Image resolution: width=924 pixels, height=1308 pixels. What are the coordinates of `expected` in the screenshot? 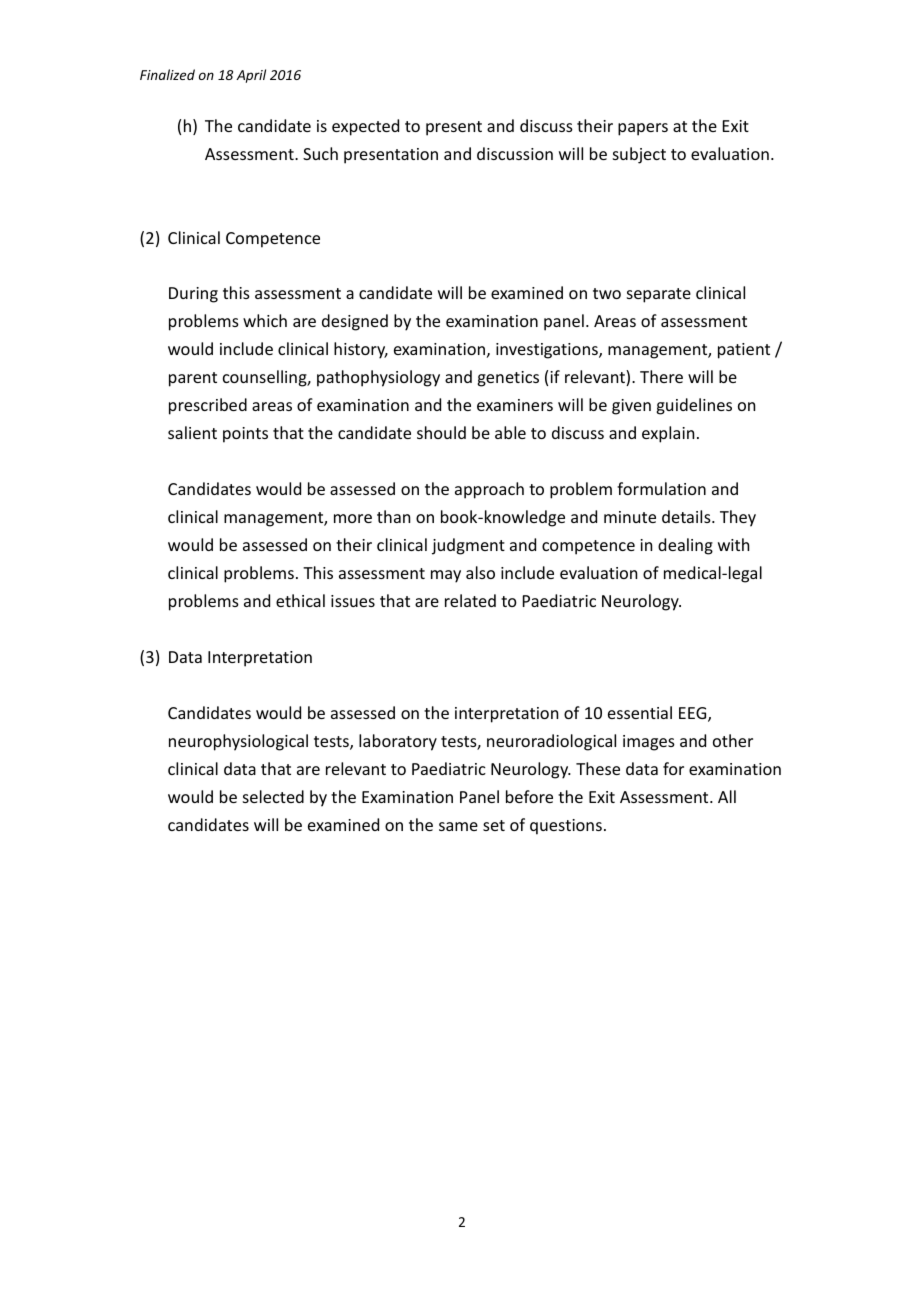 It's located at (365, 127).
